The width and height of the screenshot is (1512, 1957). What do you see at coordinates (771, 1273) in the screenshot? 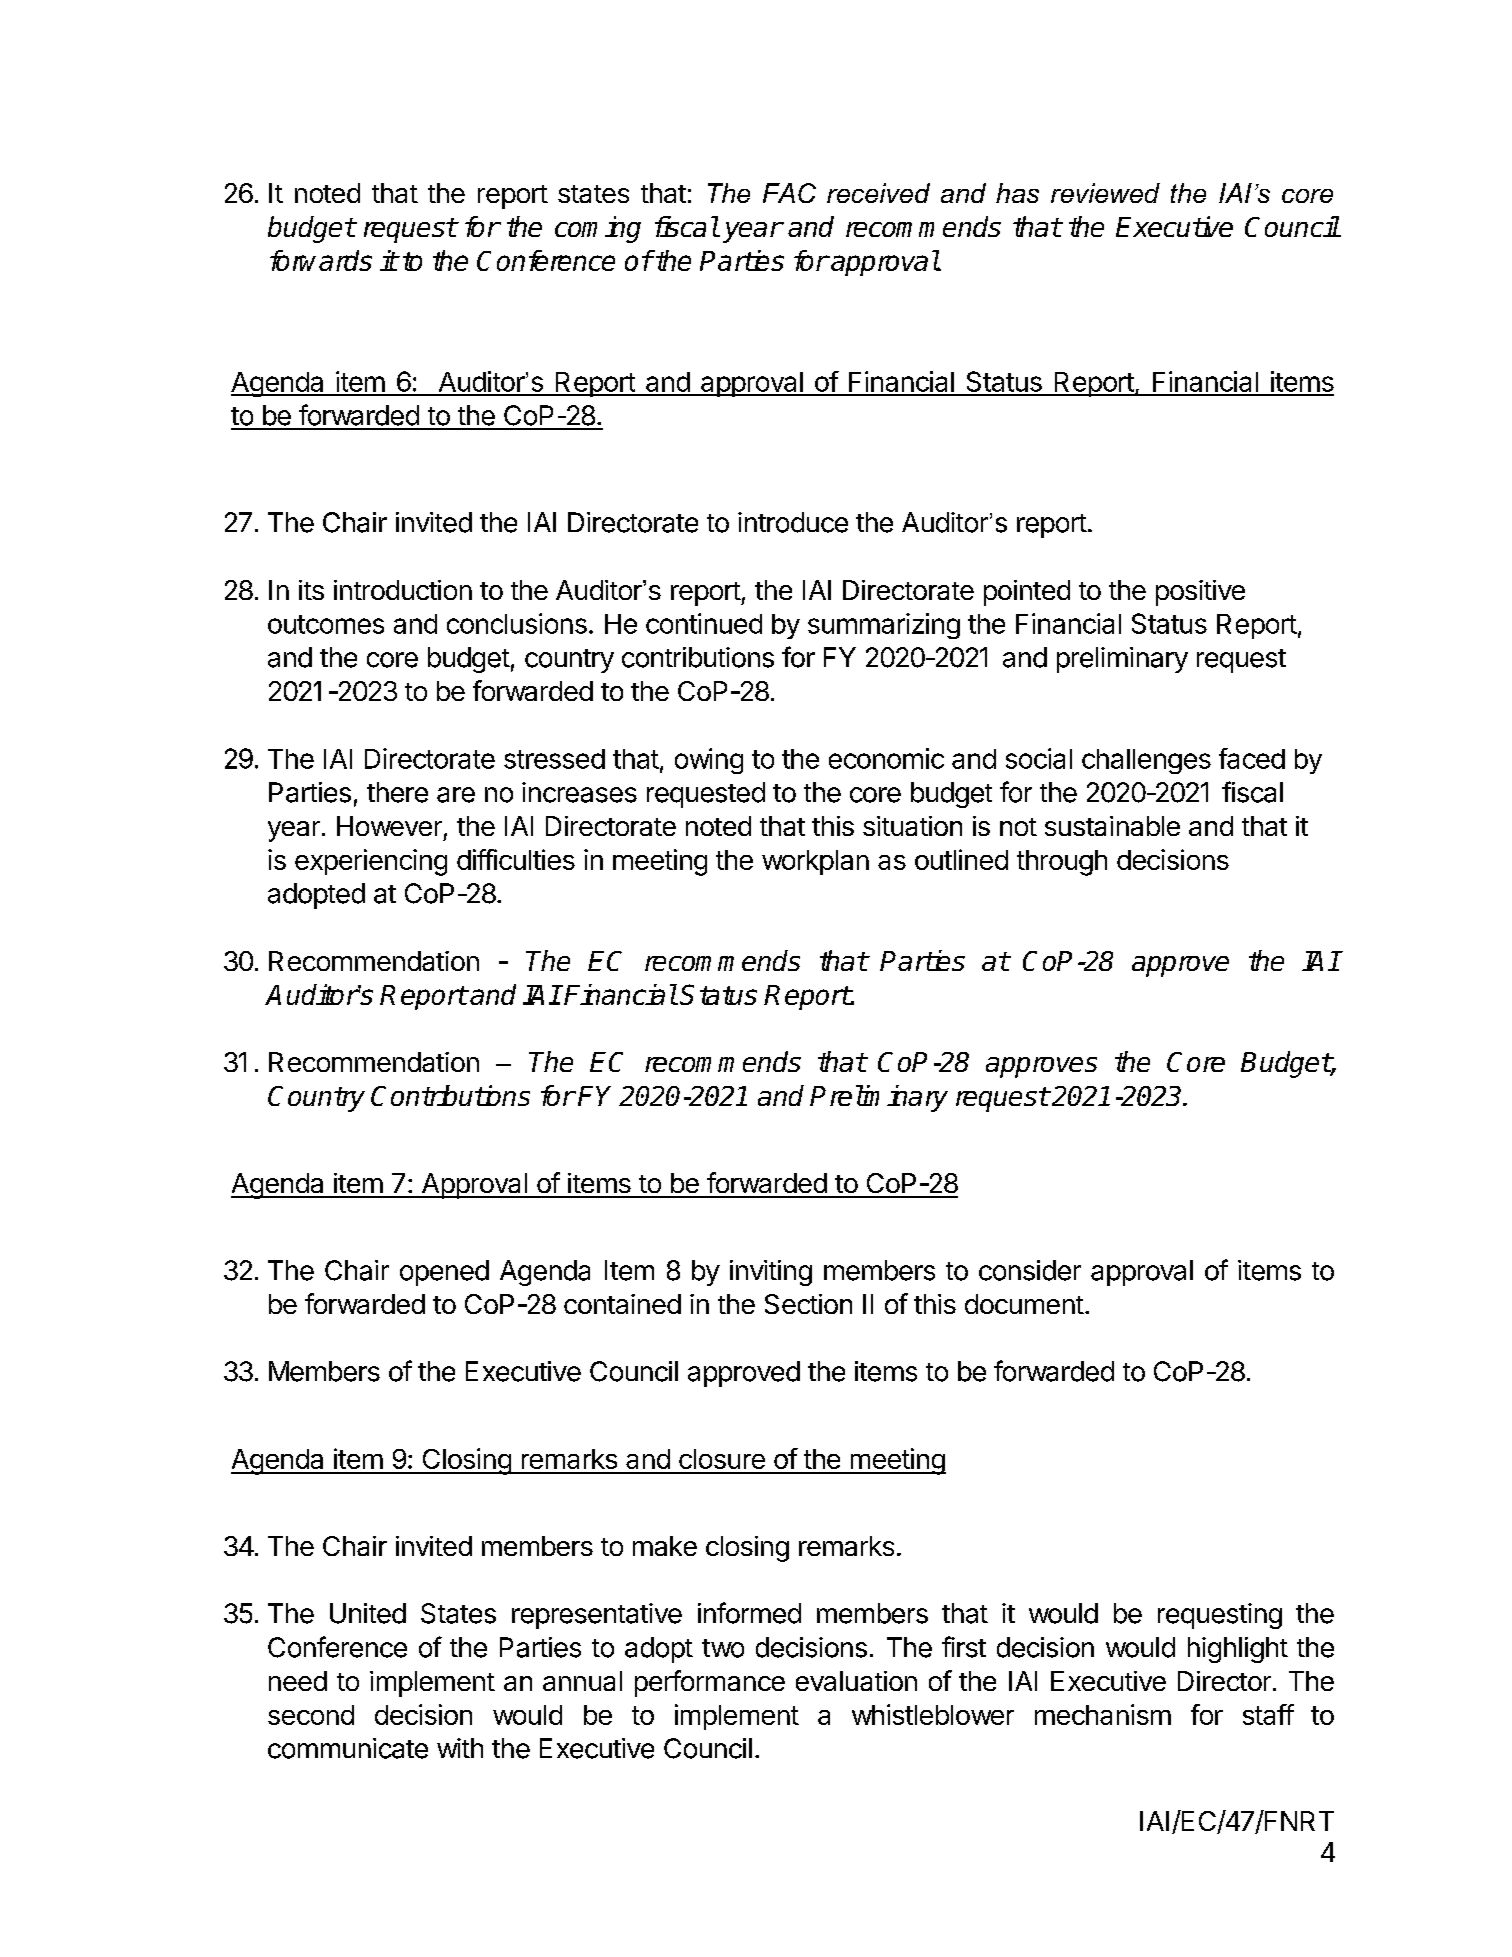
I see `inviting` at bounding box center [771, 1273].
